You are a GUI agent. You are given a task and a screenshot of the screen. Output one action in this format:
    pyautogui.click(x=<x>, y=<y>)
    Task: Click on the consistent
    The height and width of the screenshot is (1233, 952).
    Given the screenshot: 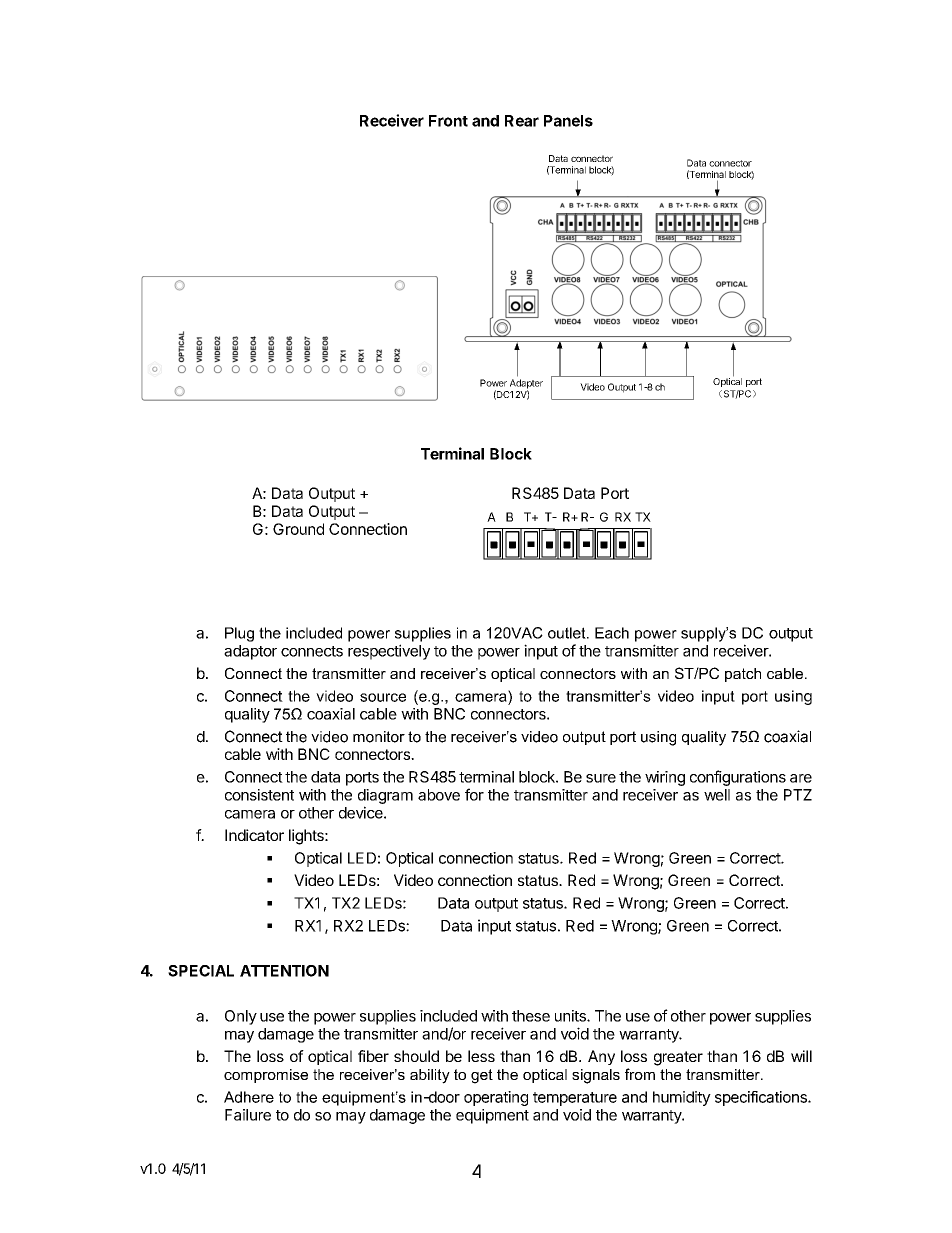 What is the action you would take?
    pyautogui.click(x=259, y=795)
